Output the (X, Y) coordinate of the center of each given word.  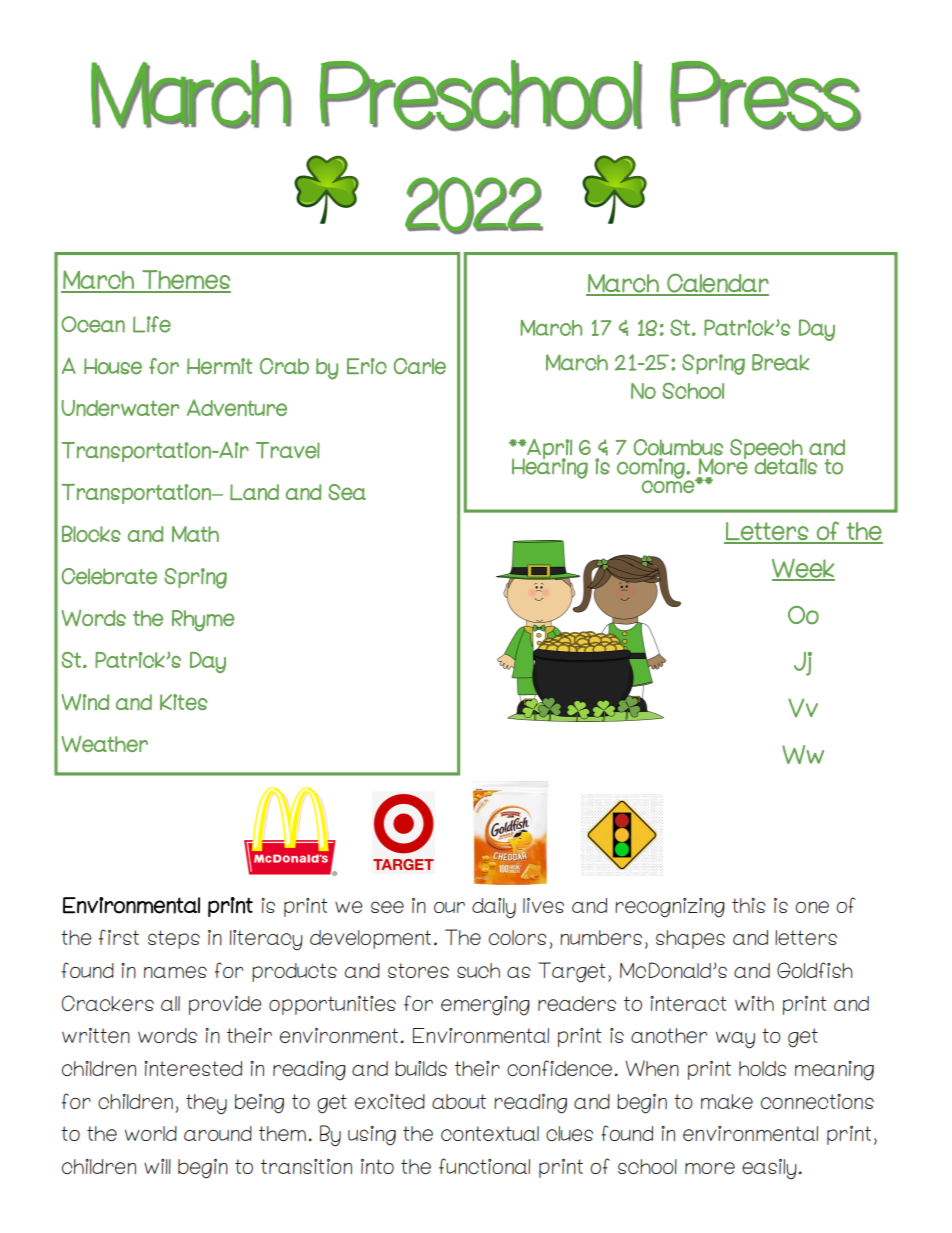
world (151, 1133)
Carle (420, 366)
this (749, 905)
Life (152, 324)
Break (780, 362)
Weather (104, 743)
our (449, 907)
